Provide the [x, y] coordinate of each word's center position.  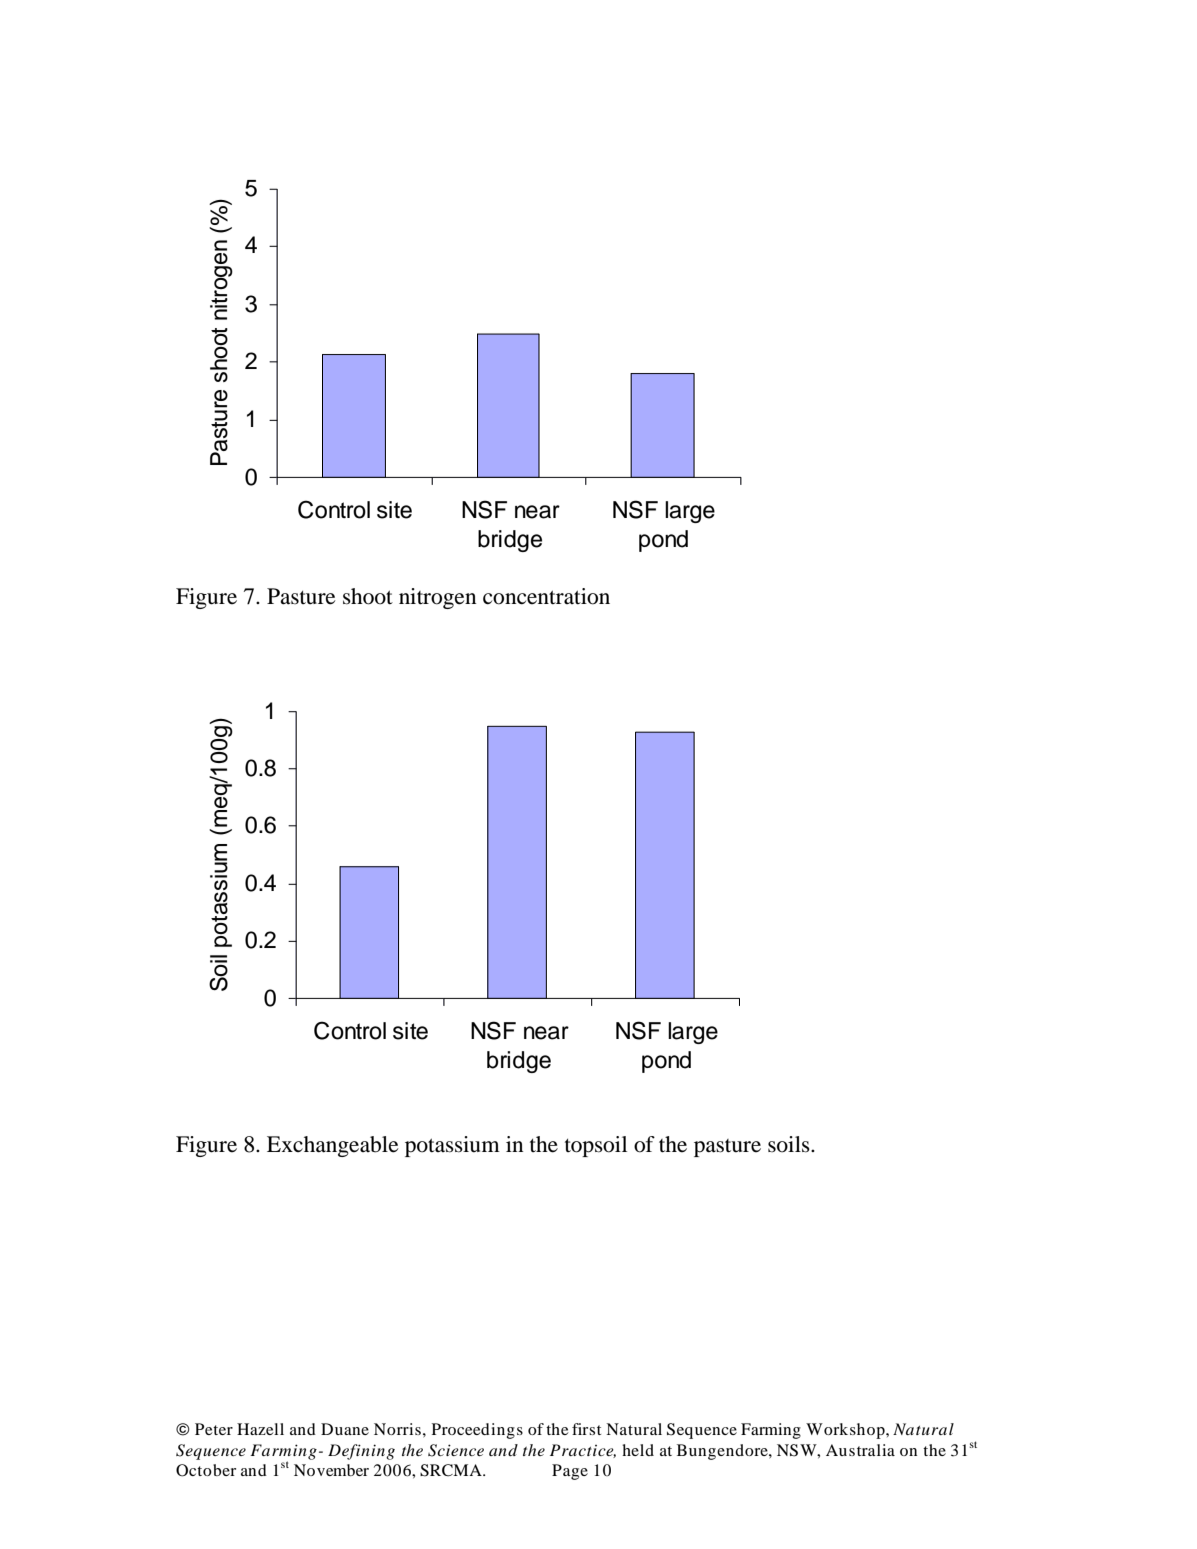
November [331, 1470]
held [638, 1450]
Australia [860, 1450]
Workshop [846, 1431]
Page [570, 1472]
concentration [546, 596]
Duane [345, 1429]
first [586, 1429]
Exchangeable [332, 1146]
